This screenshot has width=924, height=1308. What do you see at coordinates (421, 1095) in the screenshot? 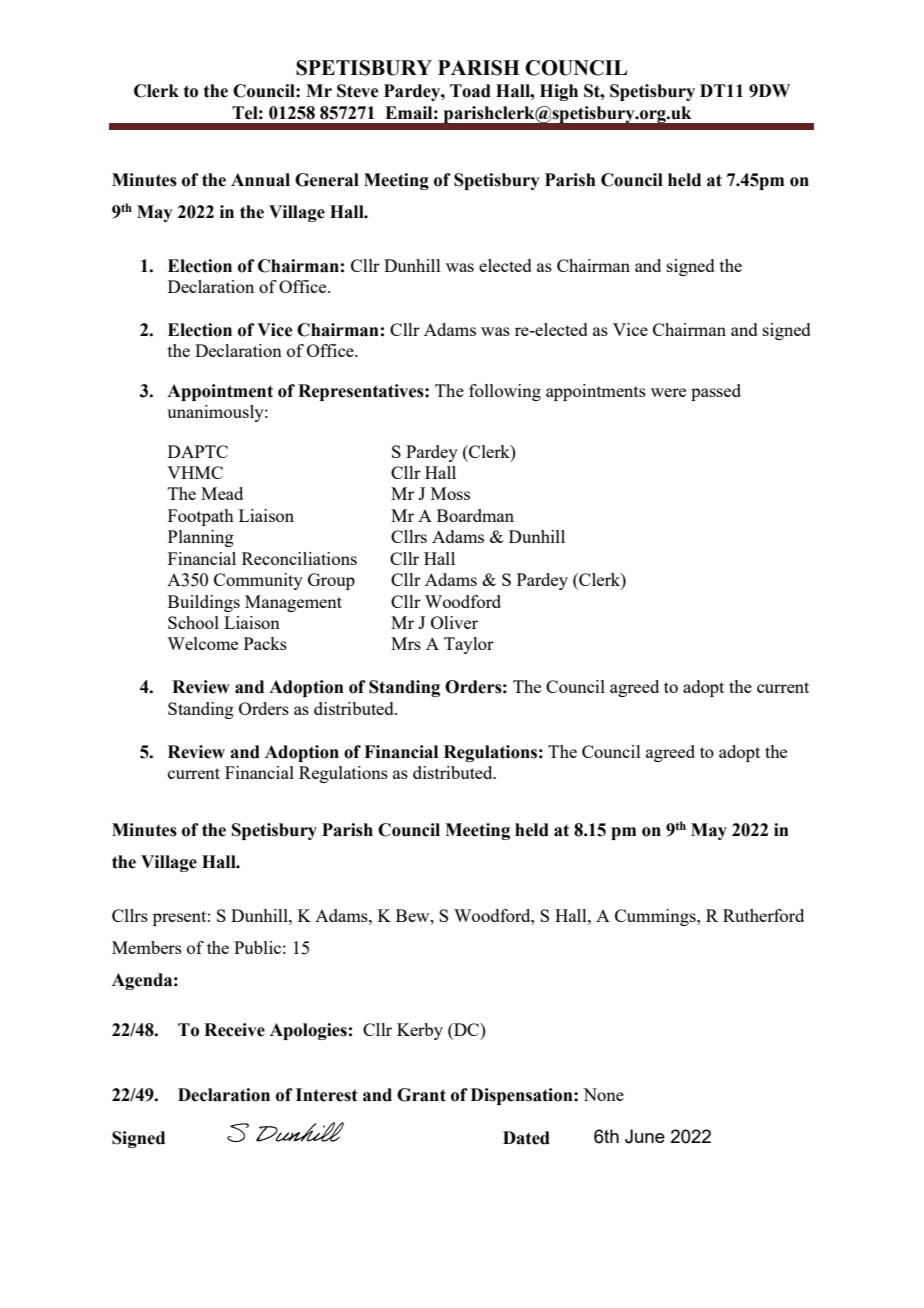
I see `Grant` at bounding box center [421, 1095].
